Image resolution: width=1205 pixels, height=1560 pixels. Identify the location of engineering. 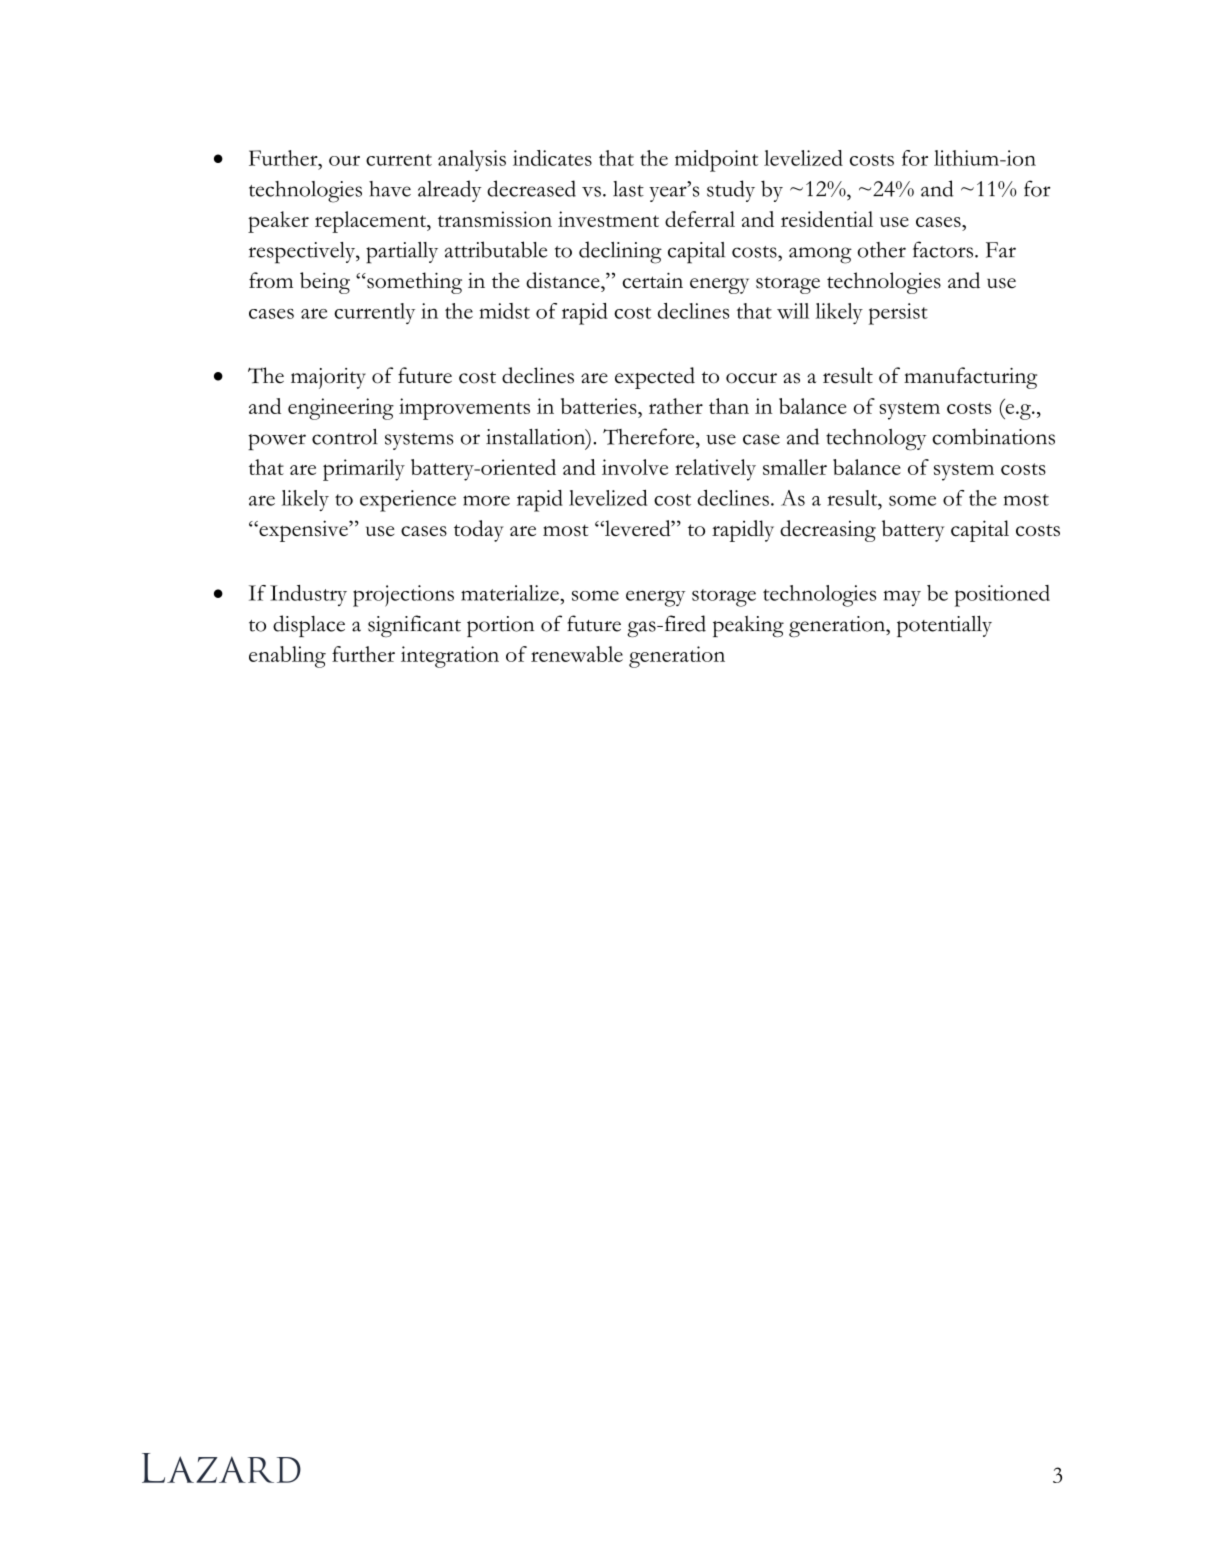
(341, 409).
